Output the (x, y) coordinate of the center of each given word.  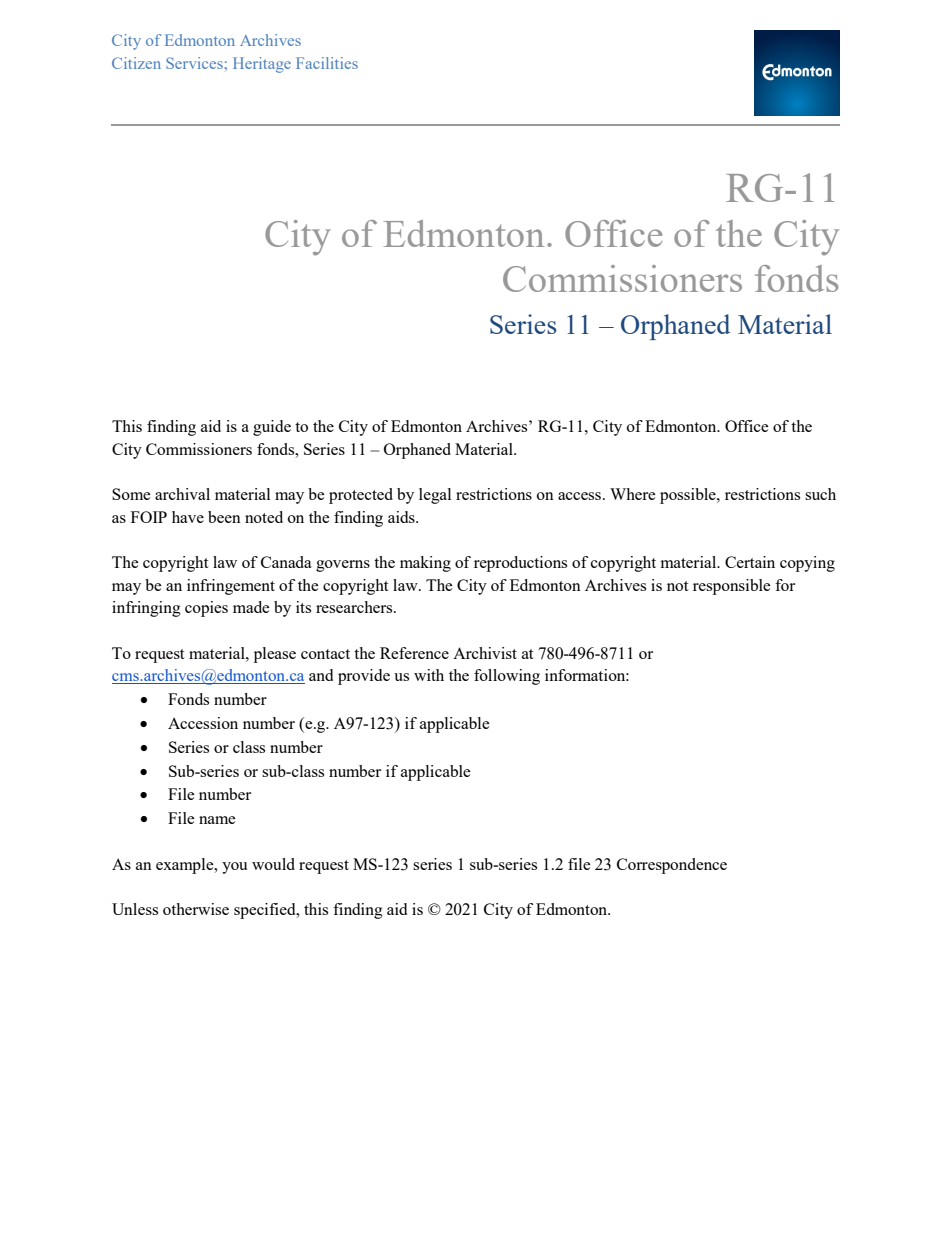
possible (689, 496)
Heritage (262, 65)
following (507, 677)
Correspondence (672, 866)
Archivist (485, 653)
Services (194, 63)
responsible (732, 587)
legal (435, 496)
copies (206, 609)
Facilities (327, 63)
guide (272, 428)
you (234, 868)
